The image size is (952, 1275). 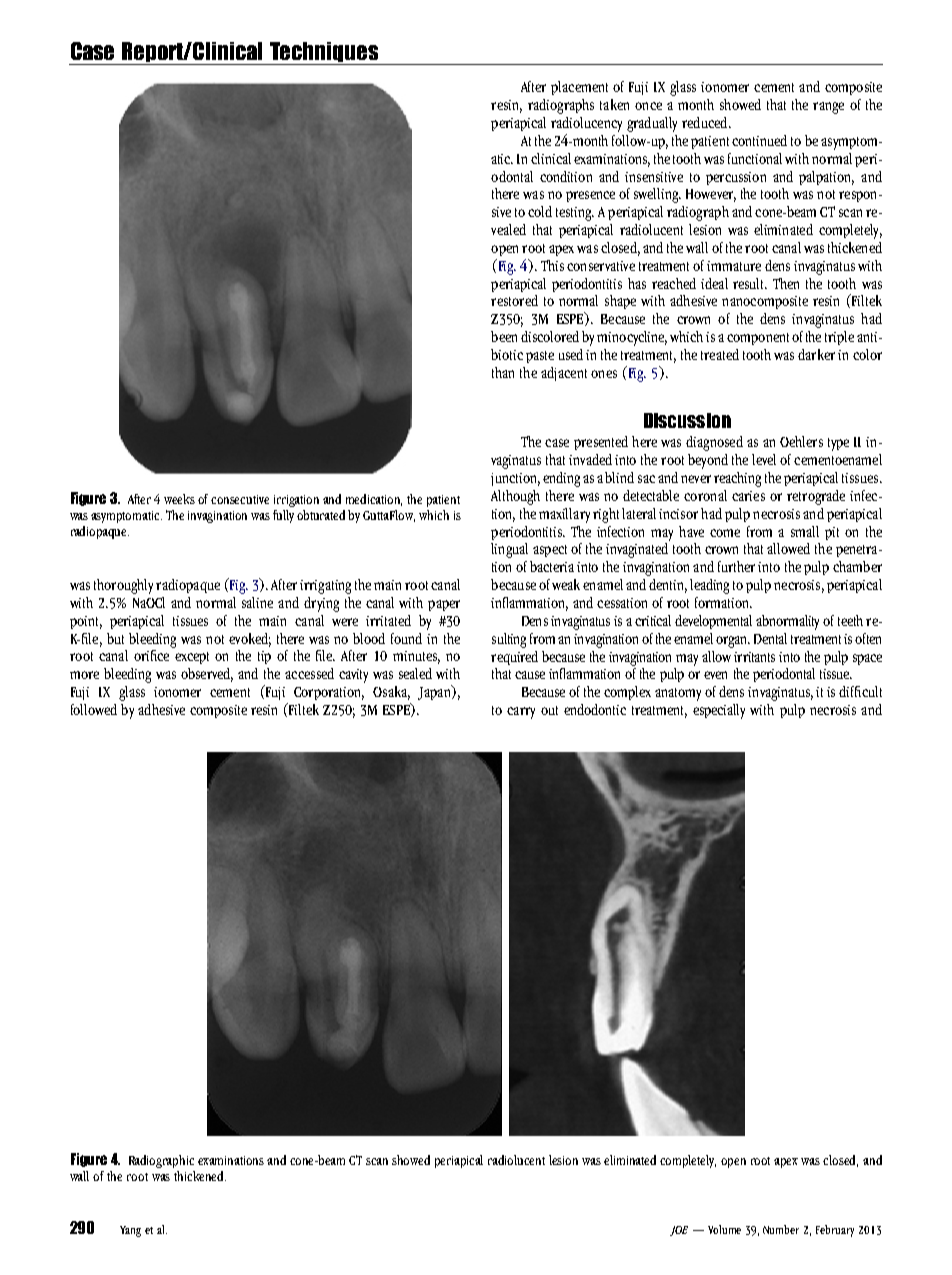 I want to click on anatomy, so click(x=678, y=694).
